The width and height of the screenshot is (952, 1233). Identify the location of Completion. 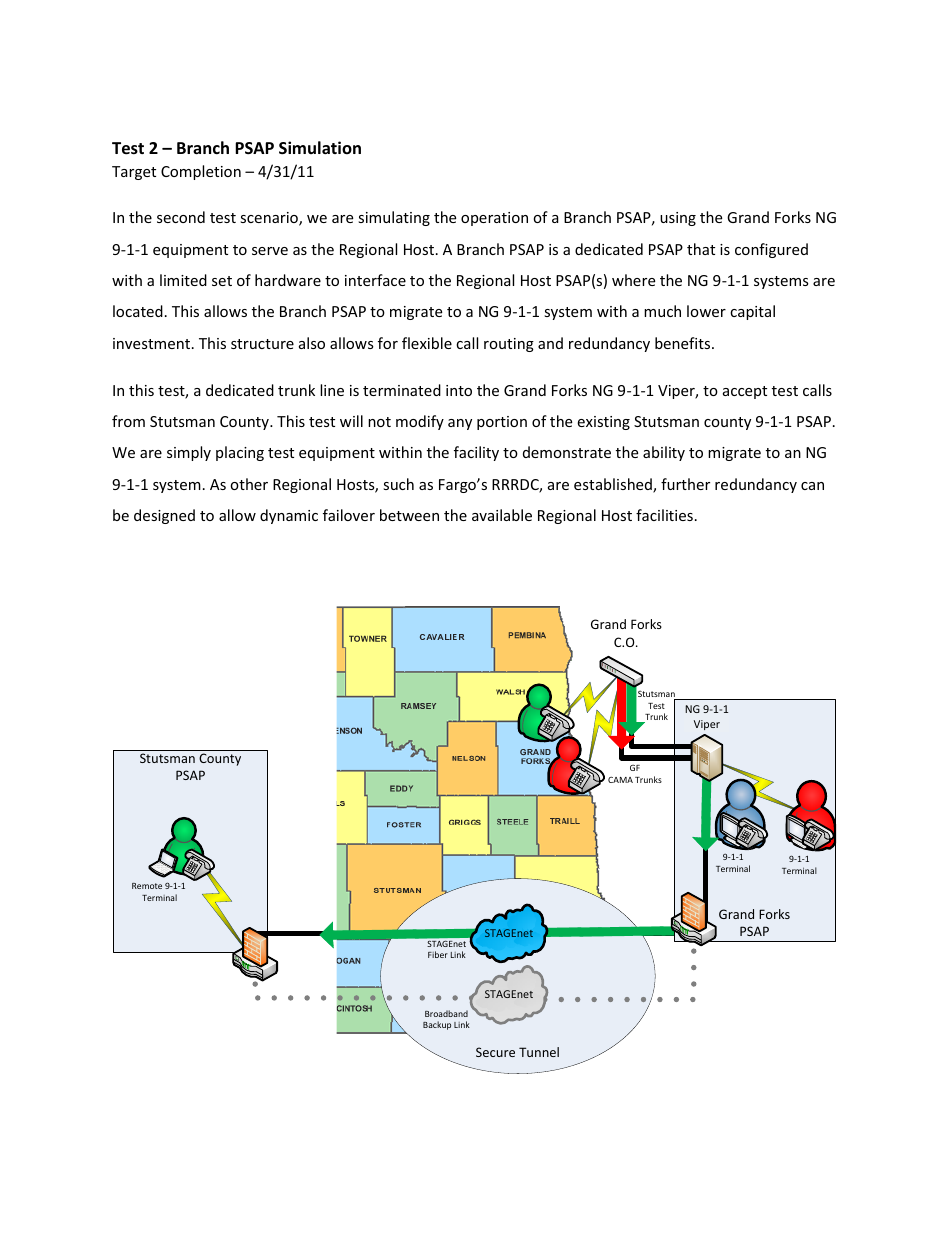
(201, 172).
